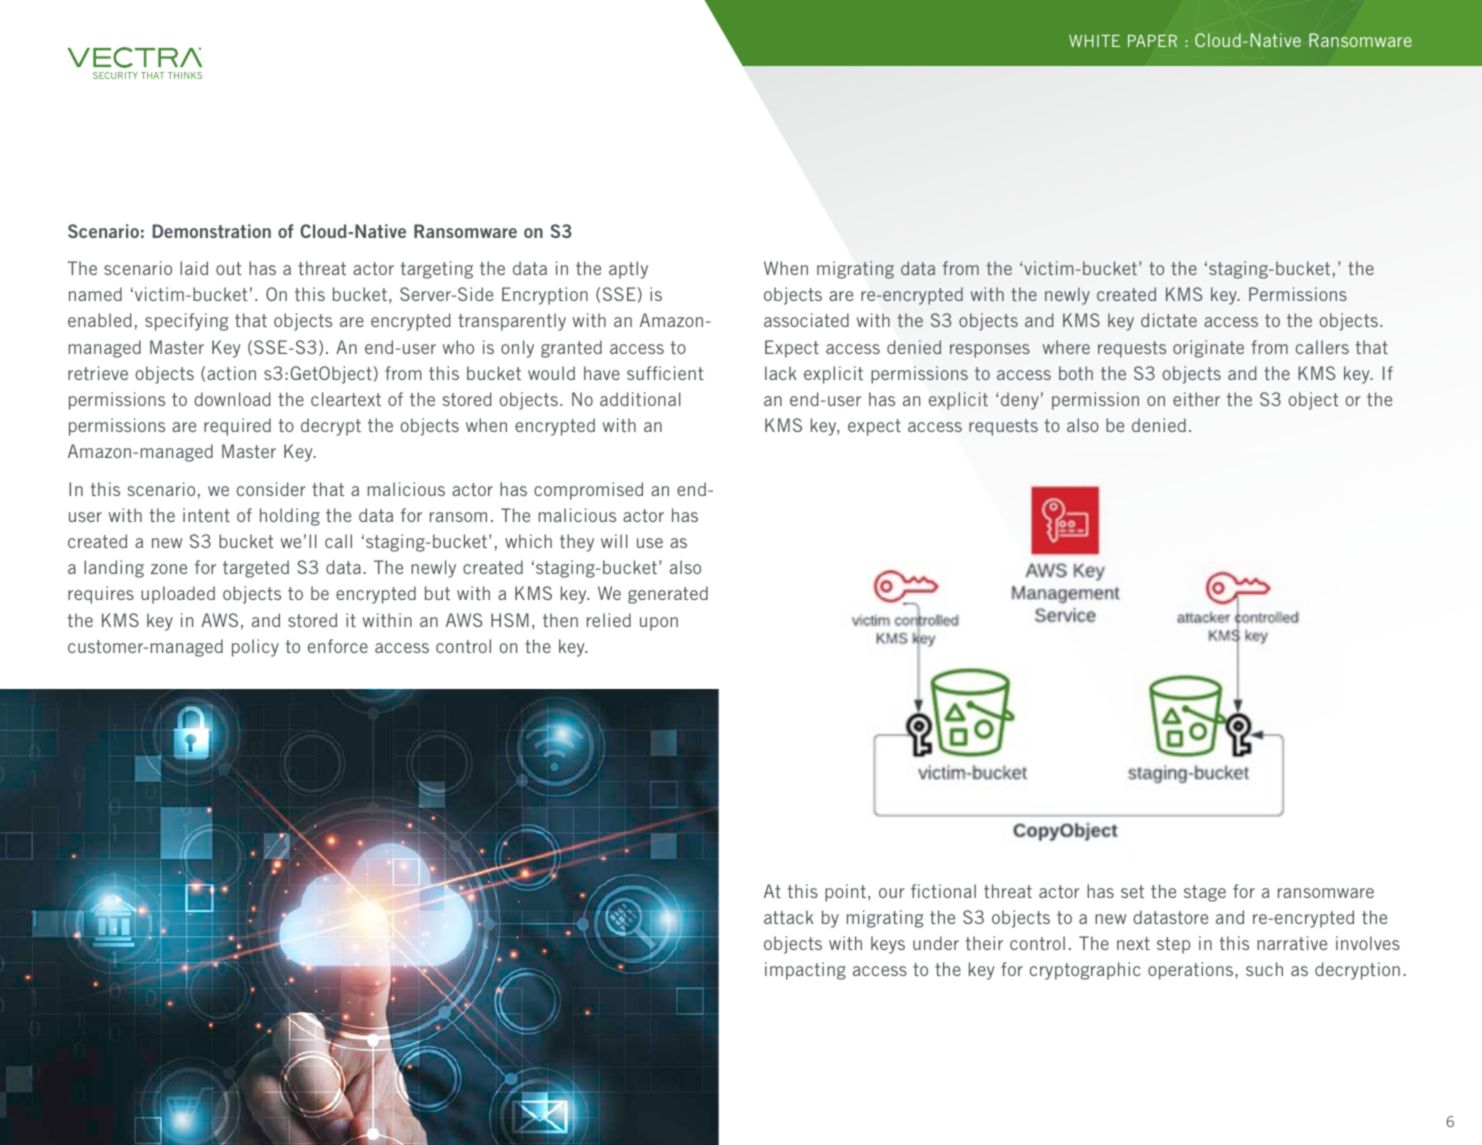  What do you see at coordinates (1169, 320) in the screenshot?
I see `dictate` at bounding box center [1169, 320].
